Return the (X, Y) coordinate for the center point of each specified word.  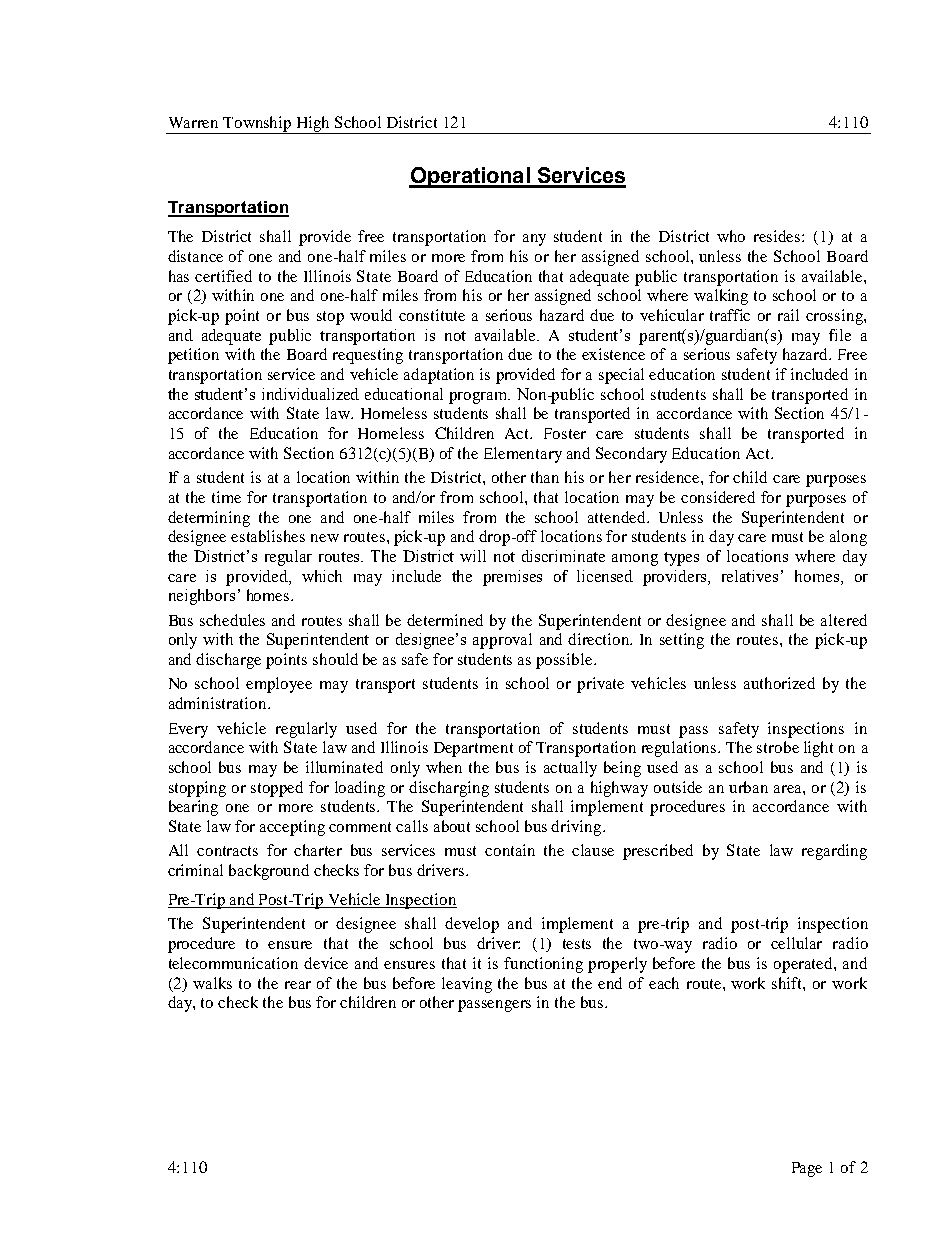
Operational (470, 177)
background (269, 872)
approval (502, 641)
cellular (796, 943)
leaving (467, 985)
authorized (779, 683)
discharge (228, 661)
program (479, 398)
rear (298, 985)
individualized (310, 394)
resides (778, 236)
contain (510, 850)
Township (257, 125)
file (840, 335)
